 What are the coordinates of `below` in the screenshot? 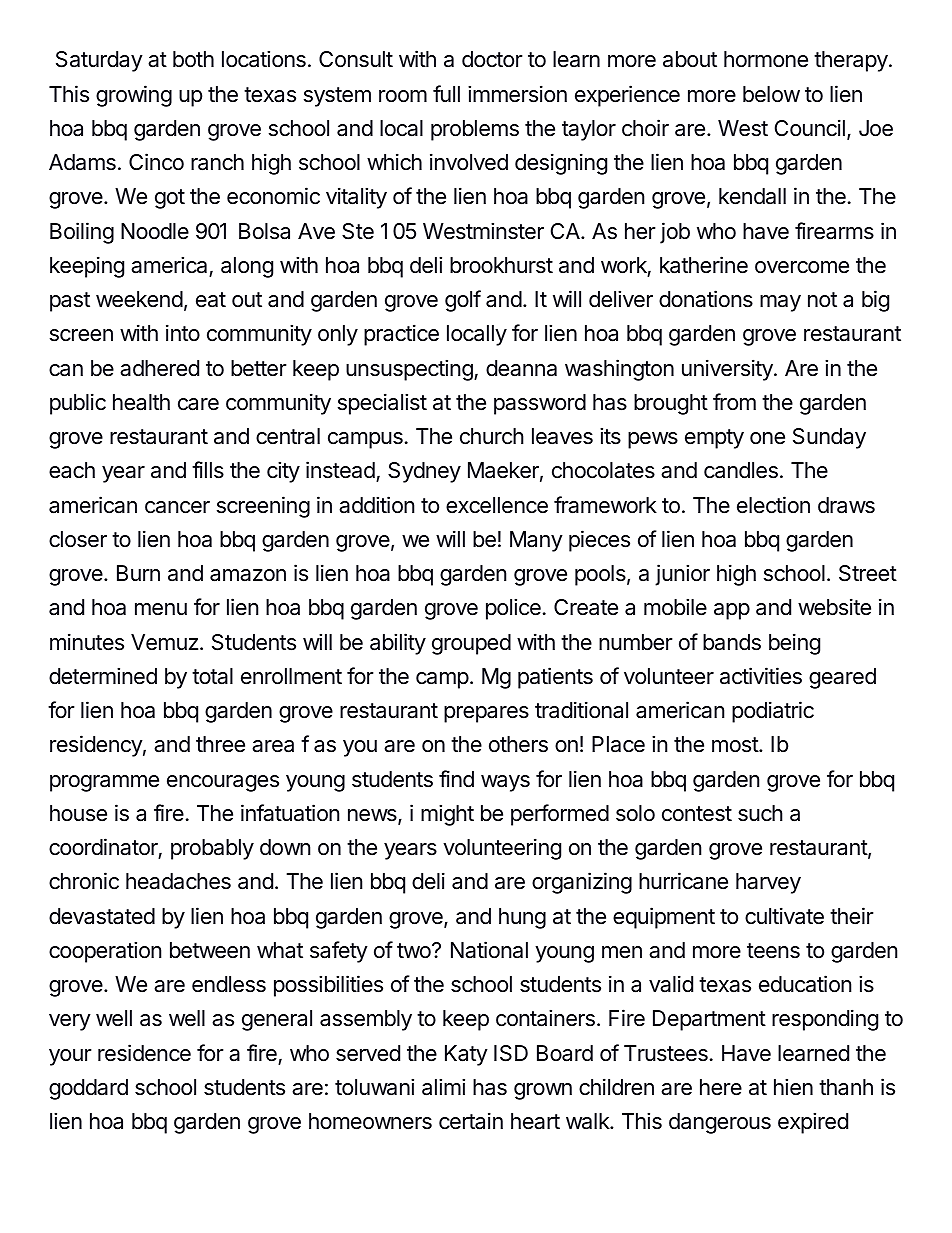 It's located at (771, 94).
